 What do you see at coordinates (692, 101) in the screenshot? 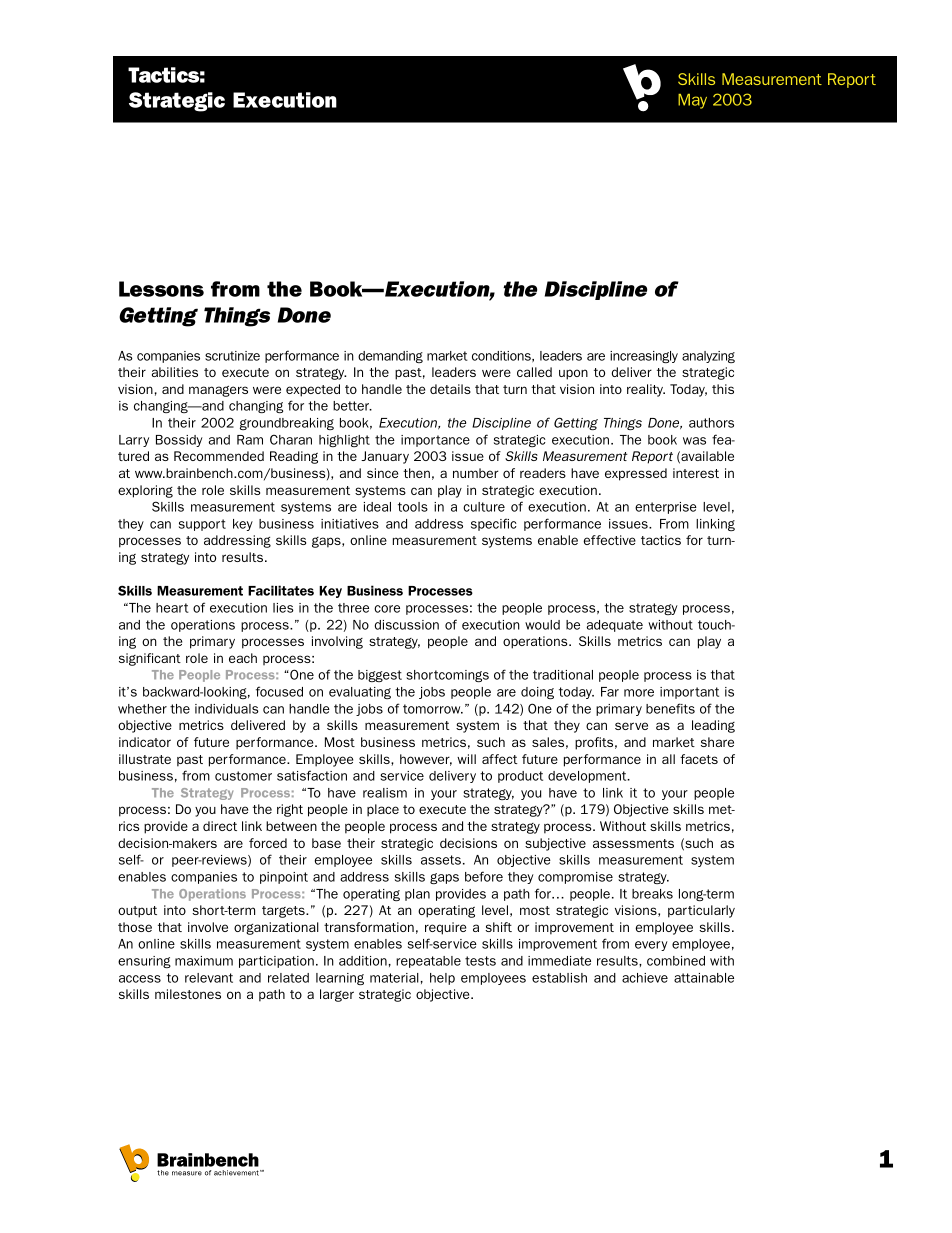
I see `May` at bounding box center [692, 101].
